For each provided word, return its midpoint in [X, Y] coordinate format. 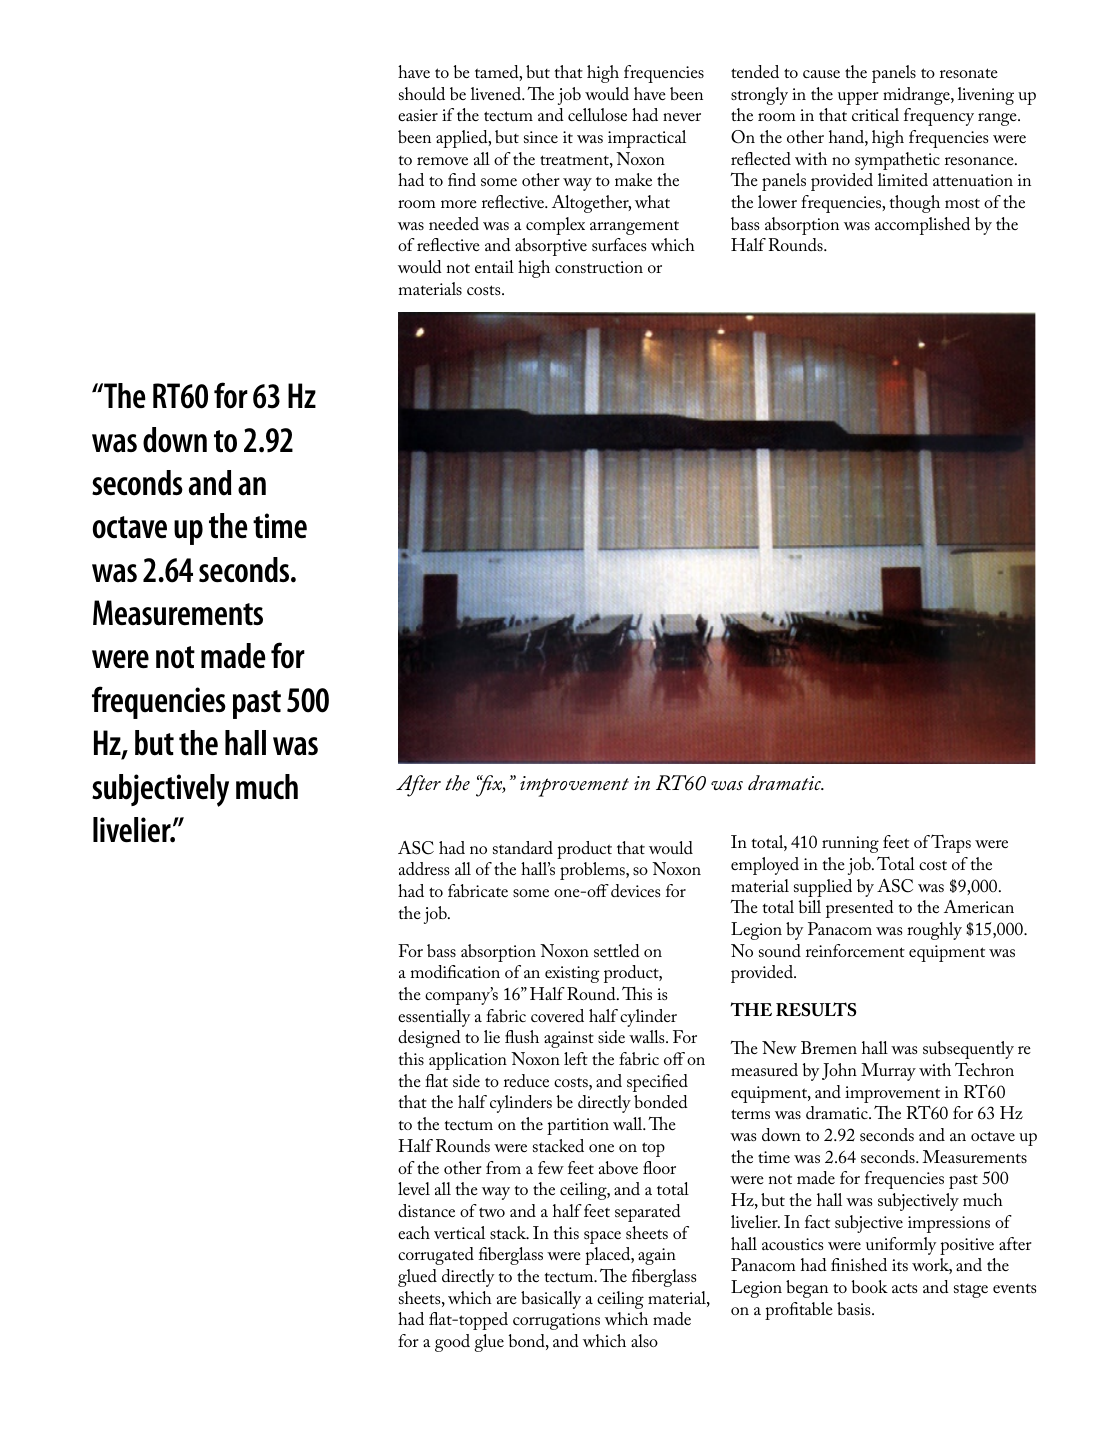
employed [765, 866]
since [541, 137]
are [507, 1300]
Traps [951, 843]
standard [523, 847]
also [644, 1340]
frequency [939, 117]
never [682, 117]
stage [971, 1290]
